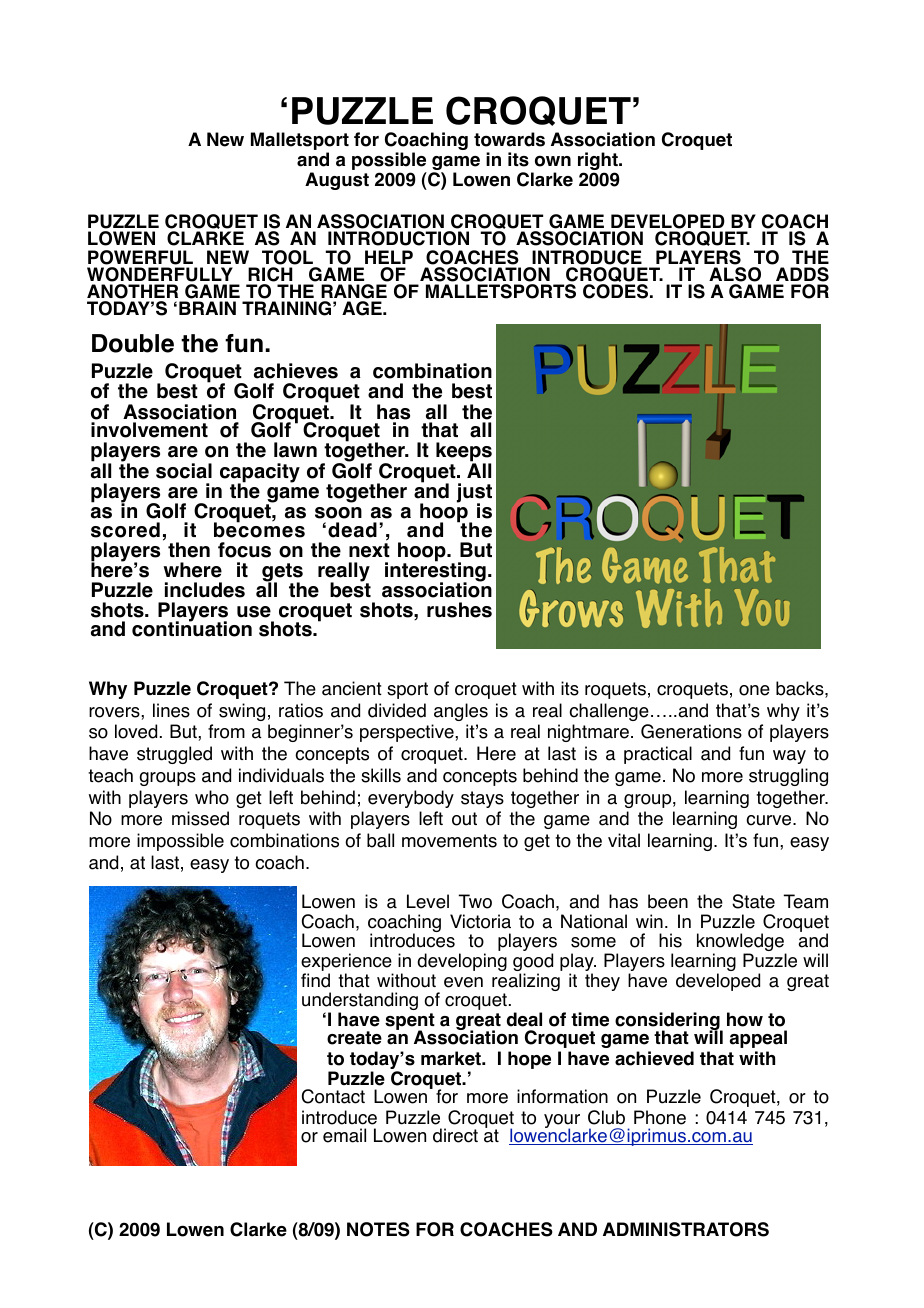 Image resolution: width=924 pixels, height=1308 pixels. I want to click on find, so click(315, 980).
